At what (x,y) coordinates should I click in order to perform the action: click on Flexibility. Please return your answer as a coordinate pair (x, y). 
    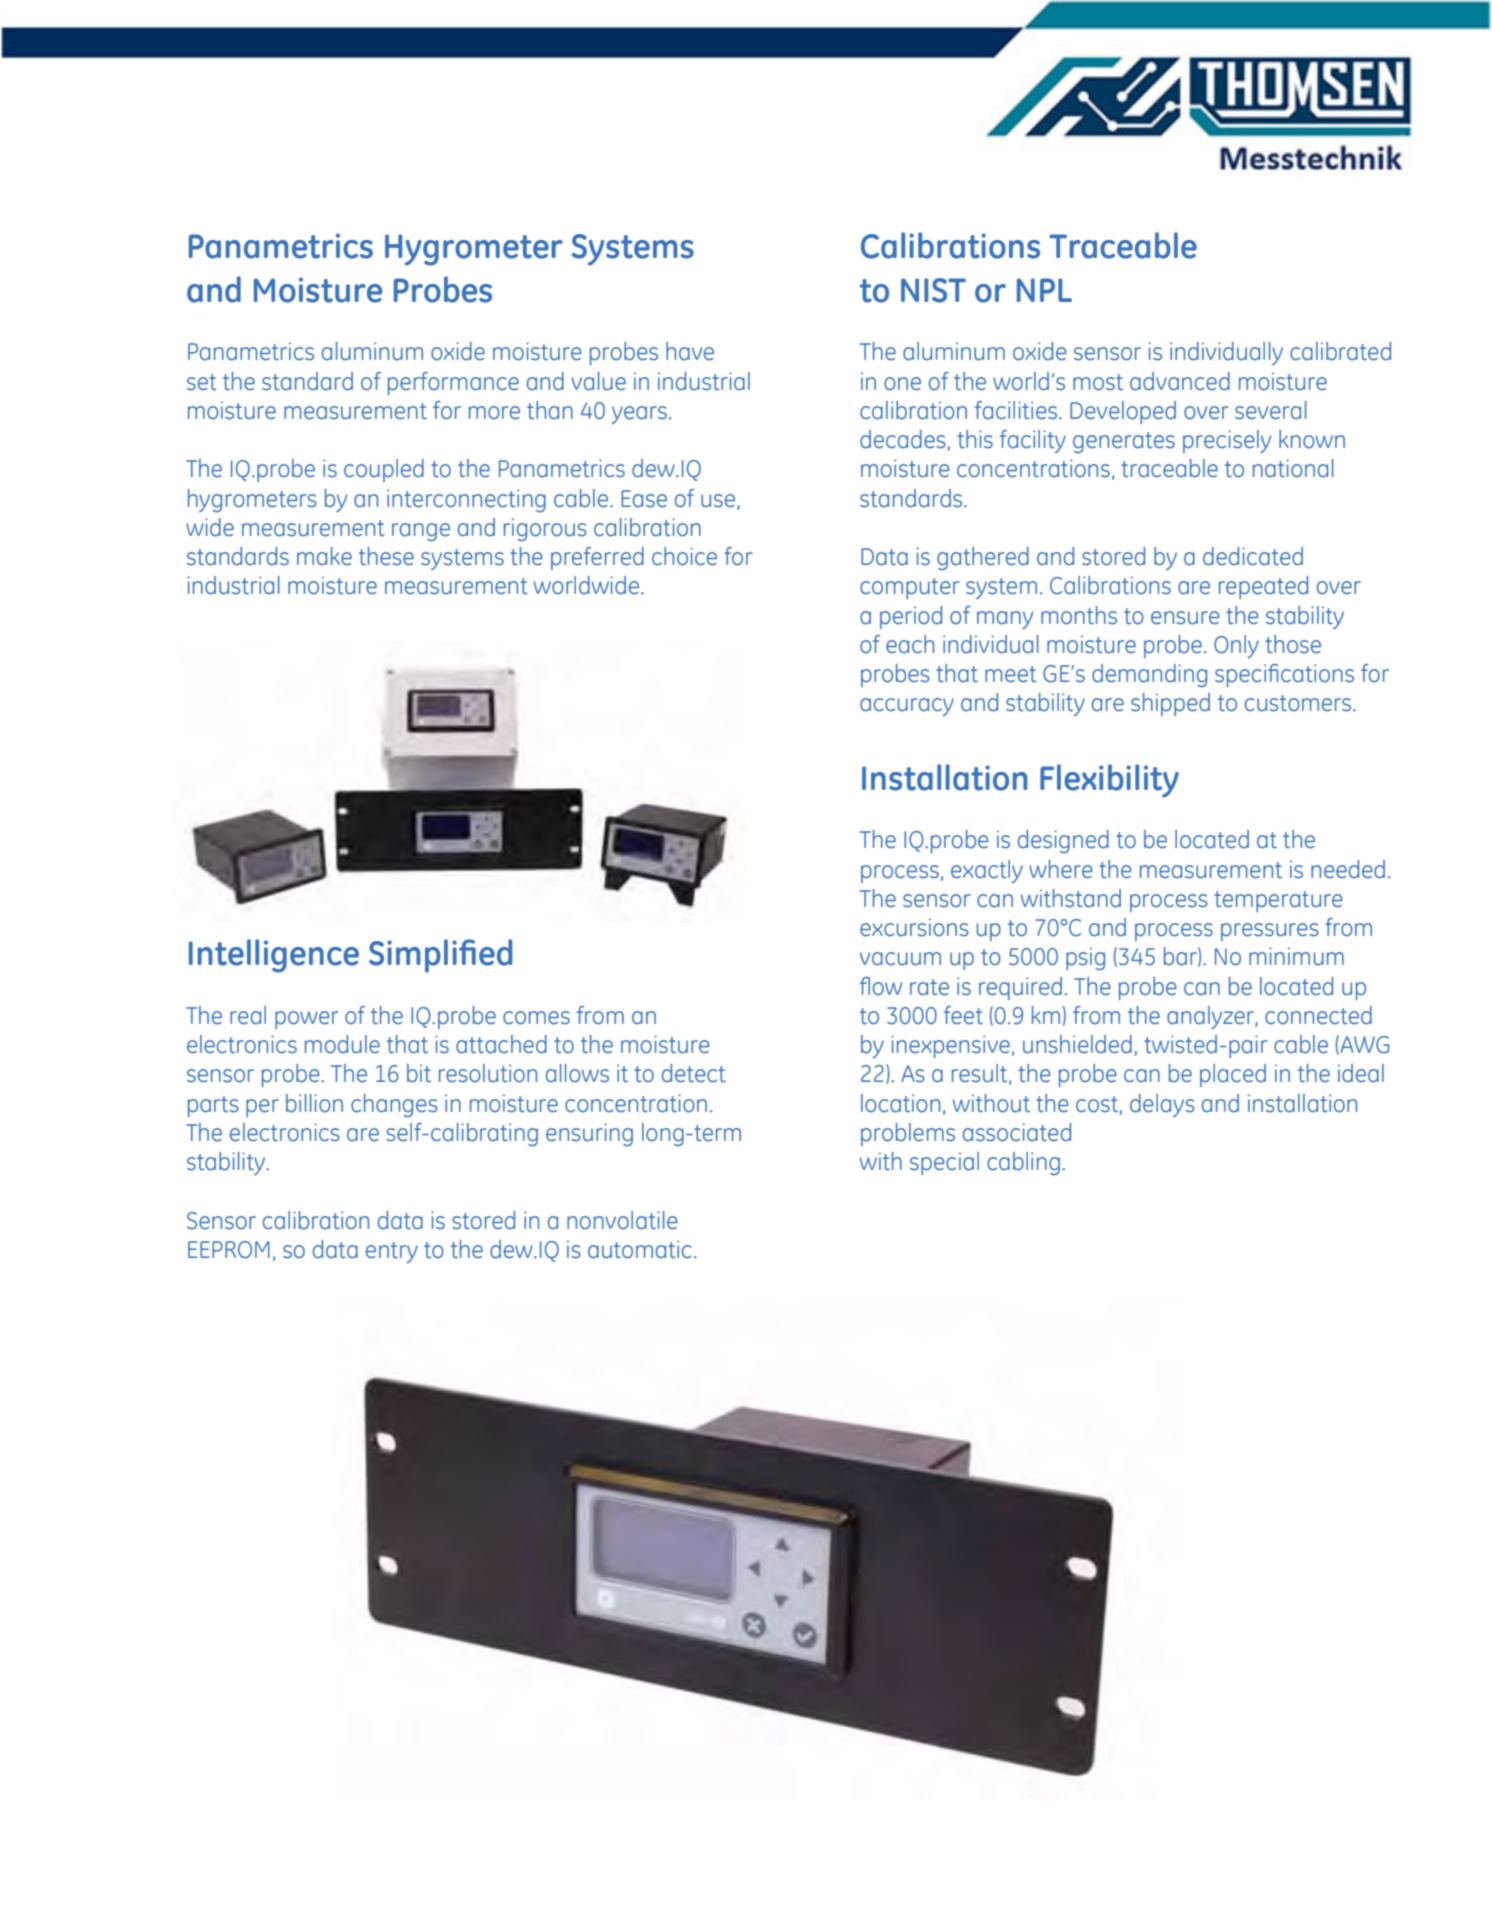
    Looking at the image, I should click on (1109, 781).
